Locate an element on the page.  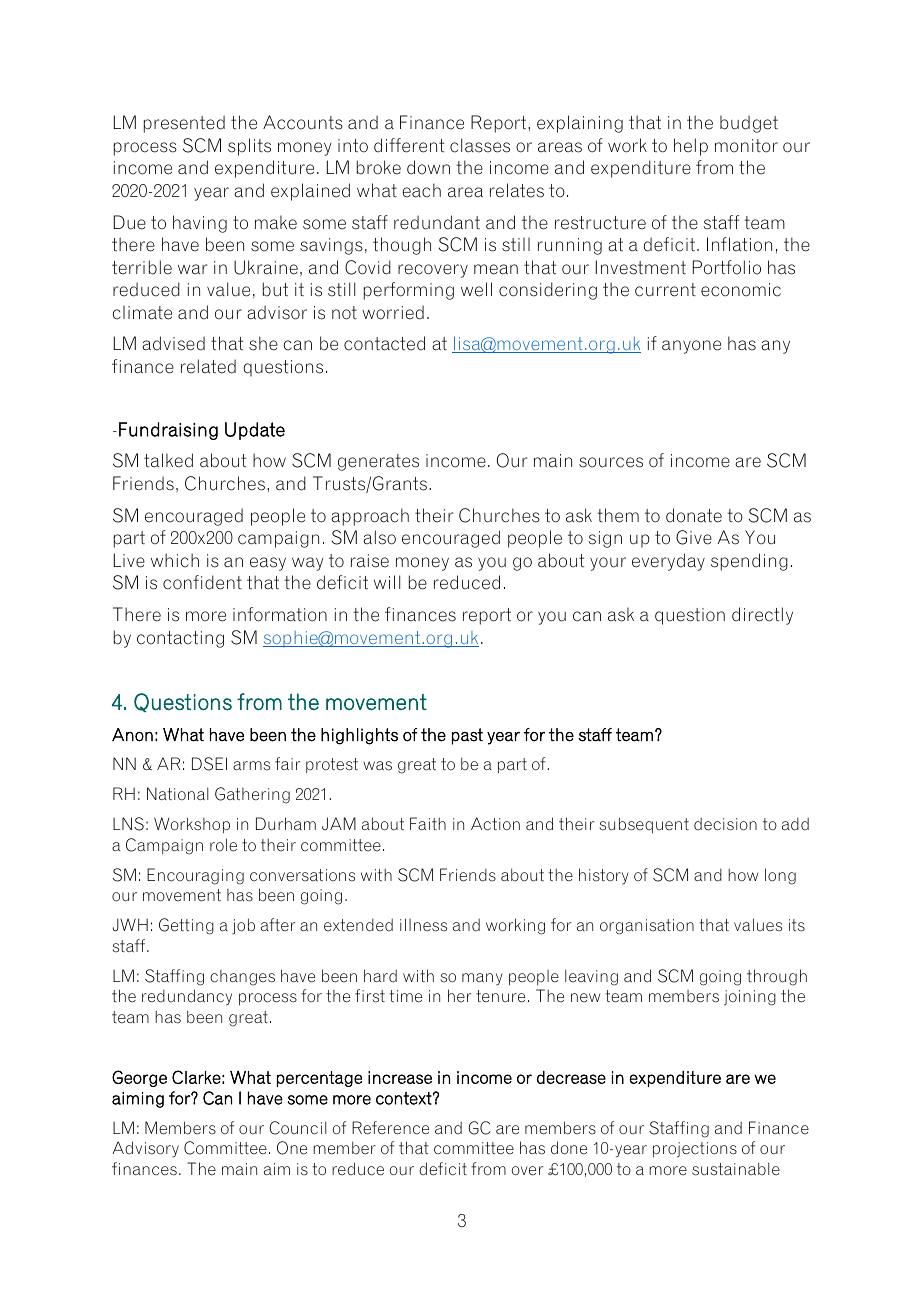
Action is located at coordinates (495, 824).
